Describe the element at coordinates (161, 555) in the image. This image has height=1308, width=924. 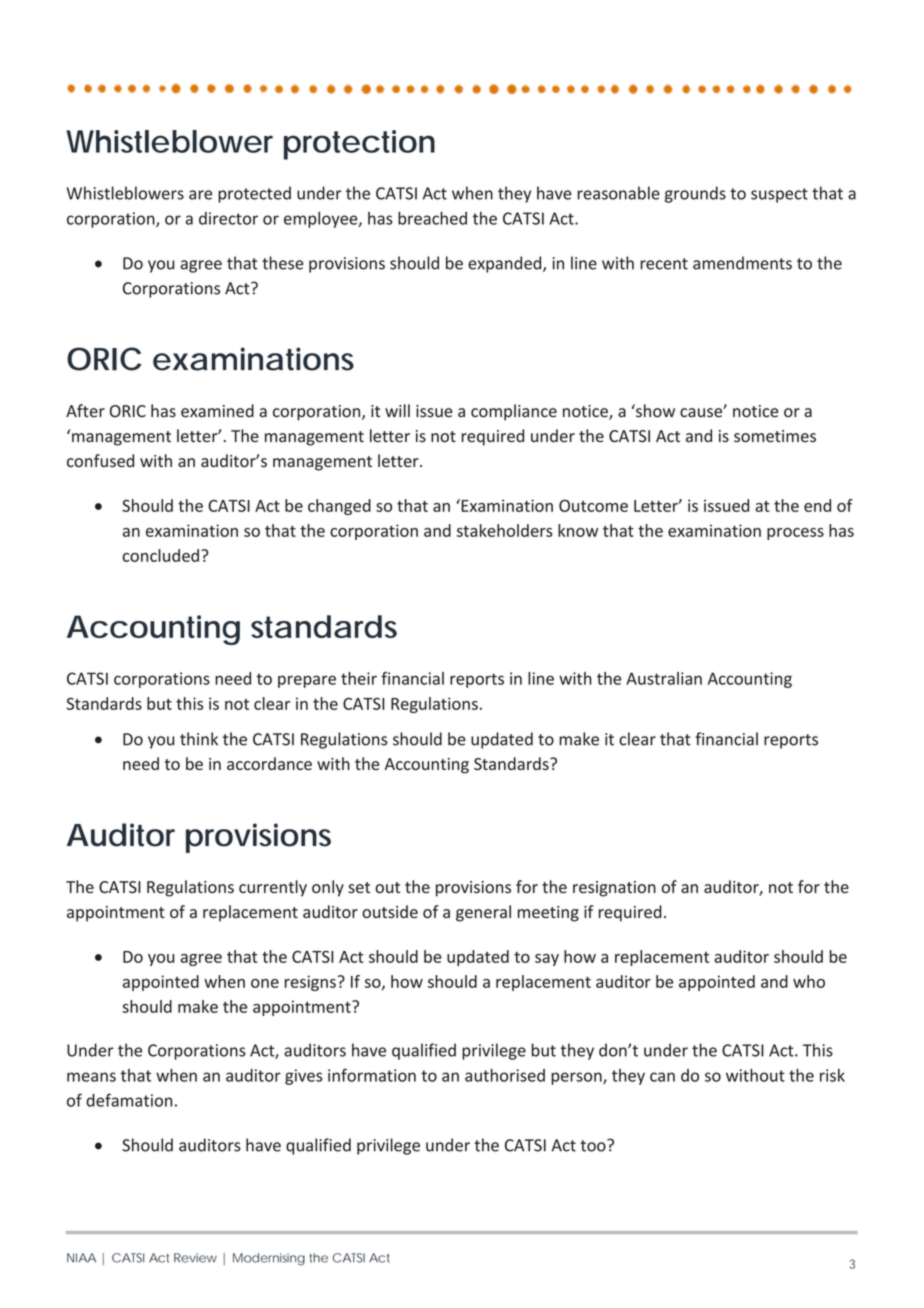
I see `concluded` at that location.
